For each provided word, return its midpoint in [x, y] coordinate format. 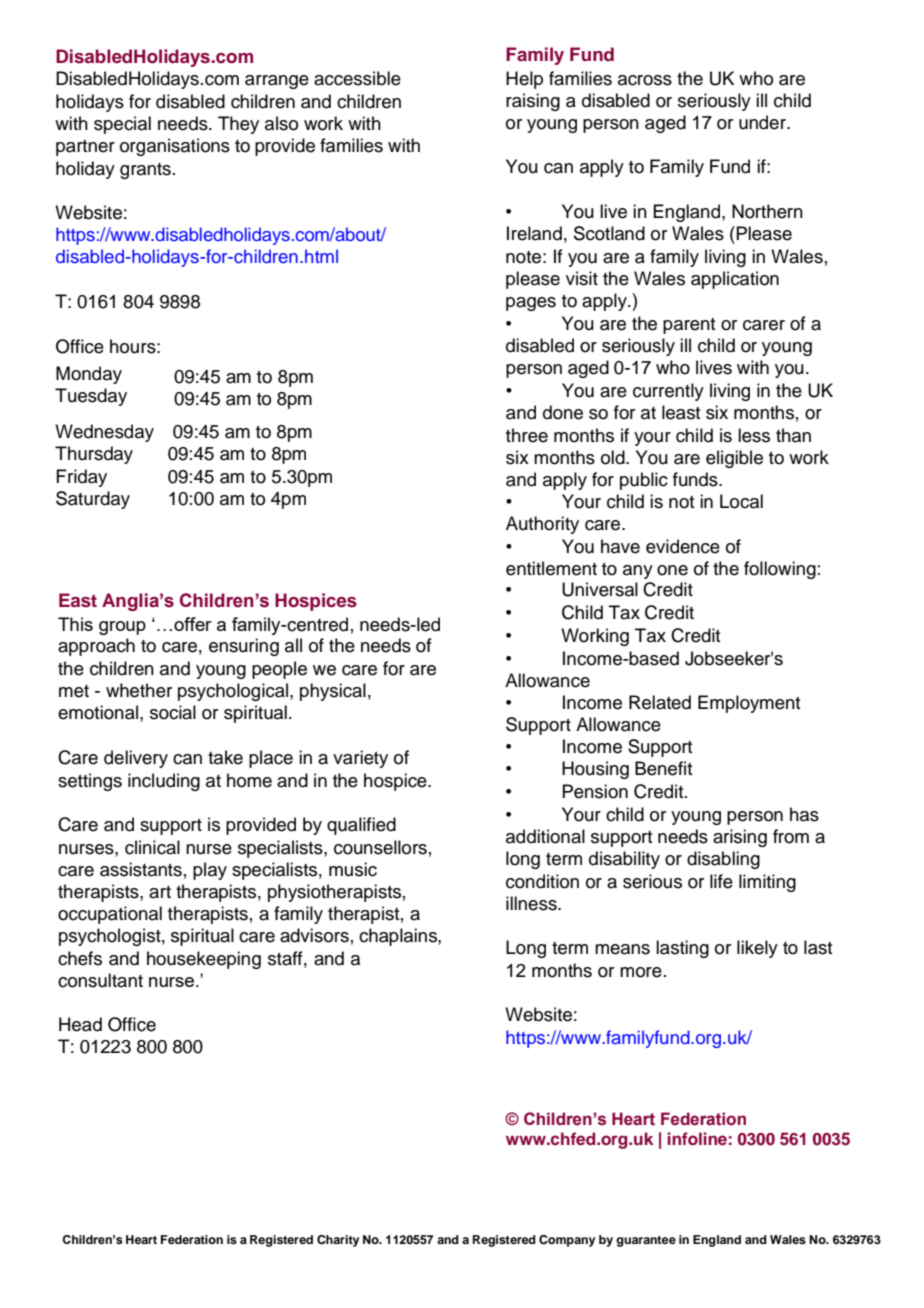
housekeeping [204, 960]
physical [333, 692]
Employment [749, 704]
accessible [357, 78]
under [763, 122]
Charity [338, 1241]
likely [757, 949]
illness [532, 903]
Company [567, 1241]
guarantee [646, 1241]
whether [139, 690]
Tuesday [91, 397]
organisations [175, 147]
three [527, 435]
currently [668, 392]
